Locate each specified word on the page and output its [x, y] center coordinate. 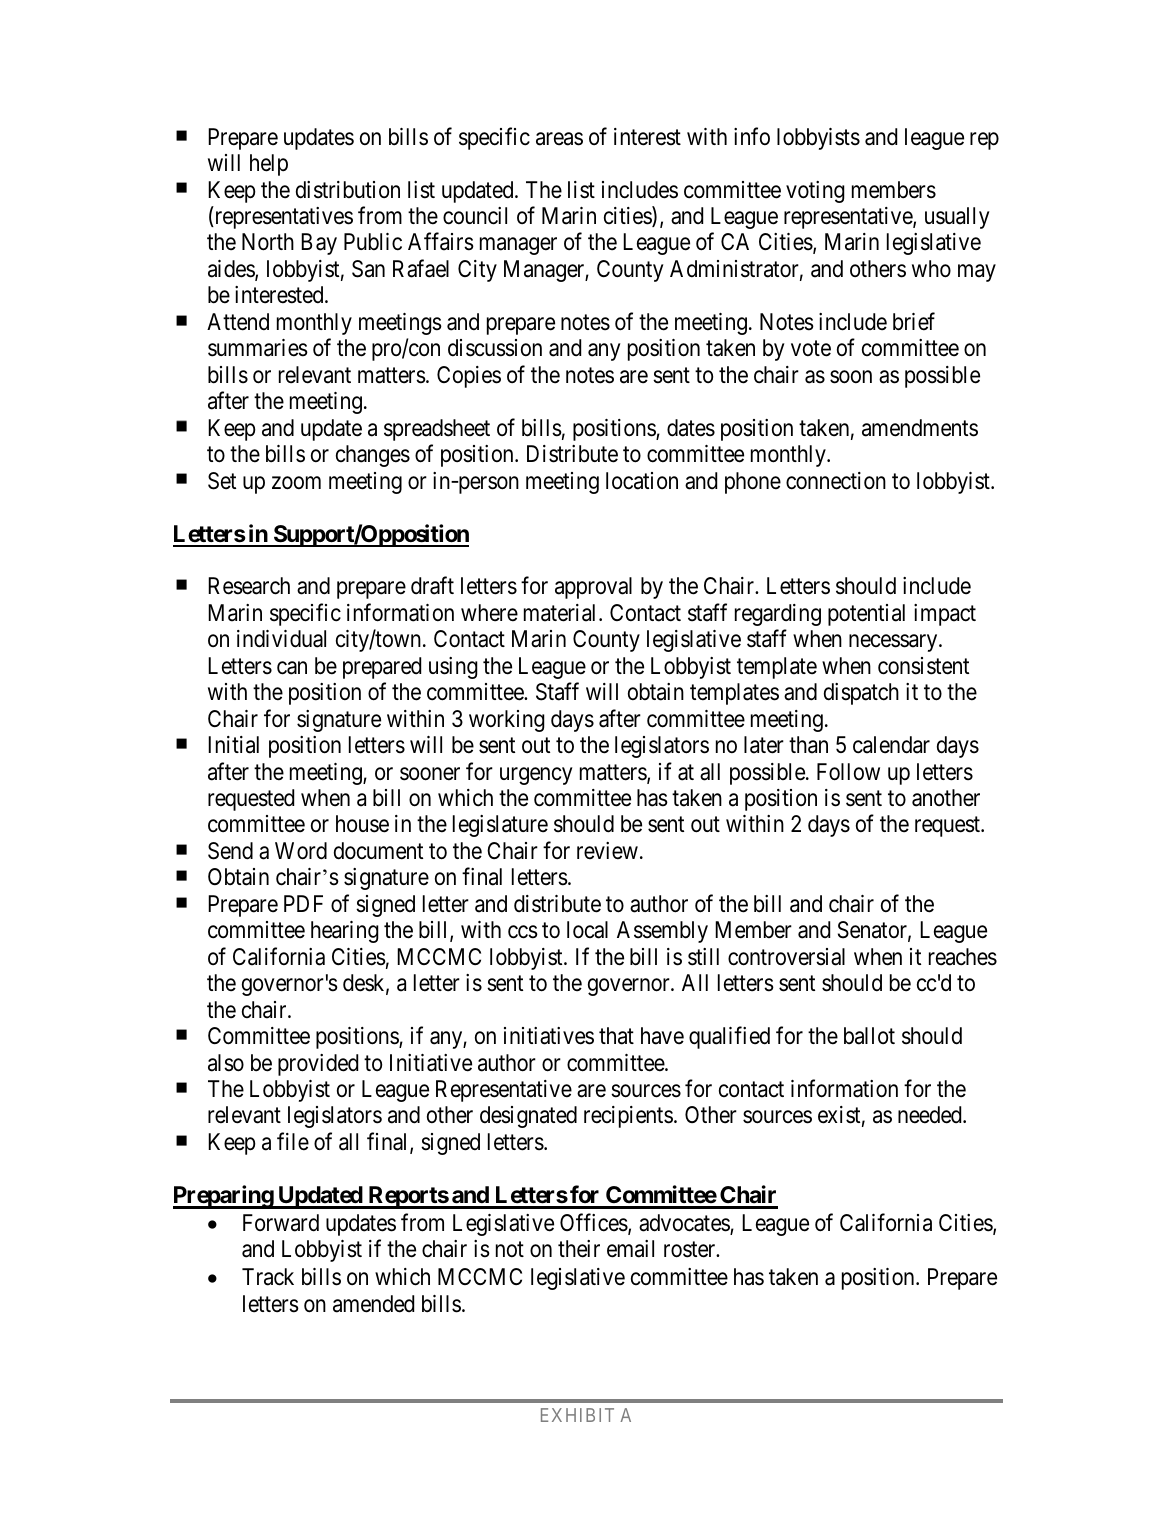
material [562, 613]
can [292, 668]
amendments [920, 428]
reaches [963, 957]
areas [559, 139]
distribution [348, 190]
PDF [303, 903]
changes [373, 456]
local [587, 930]
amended [373, 1304]
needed [931, 1115]
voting [815, 192]
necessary [894, 643]
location [642, 481]
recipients [628, 1117]
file [293, 1141]
